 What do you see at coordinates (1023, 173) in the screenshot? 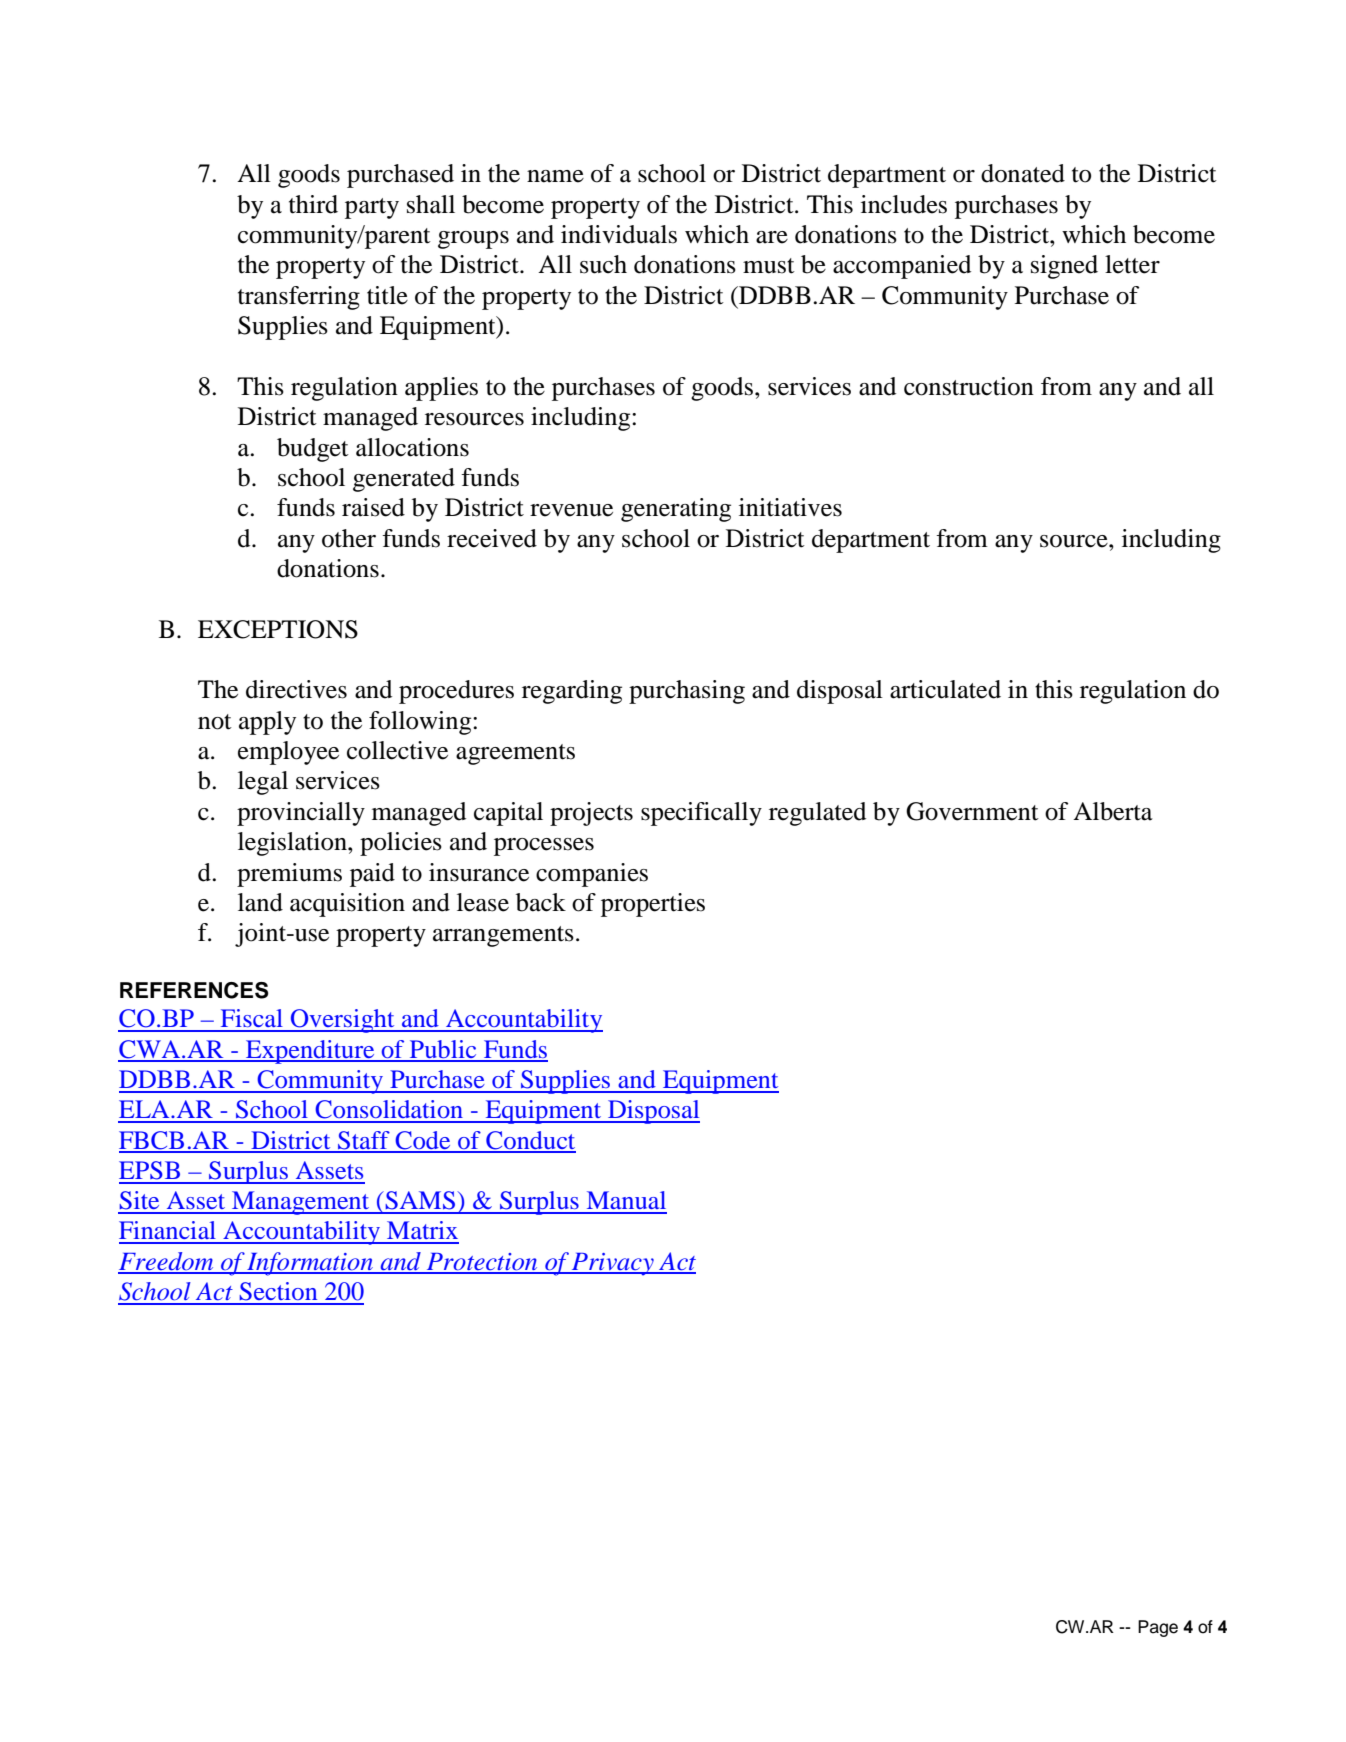
I see `donated` at bounding box center [1023, 173].
